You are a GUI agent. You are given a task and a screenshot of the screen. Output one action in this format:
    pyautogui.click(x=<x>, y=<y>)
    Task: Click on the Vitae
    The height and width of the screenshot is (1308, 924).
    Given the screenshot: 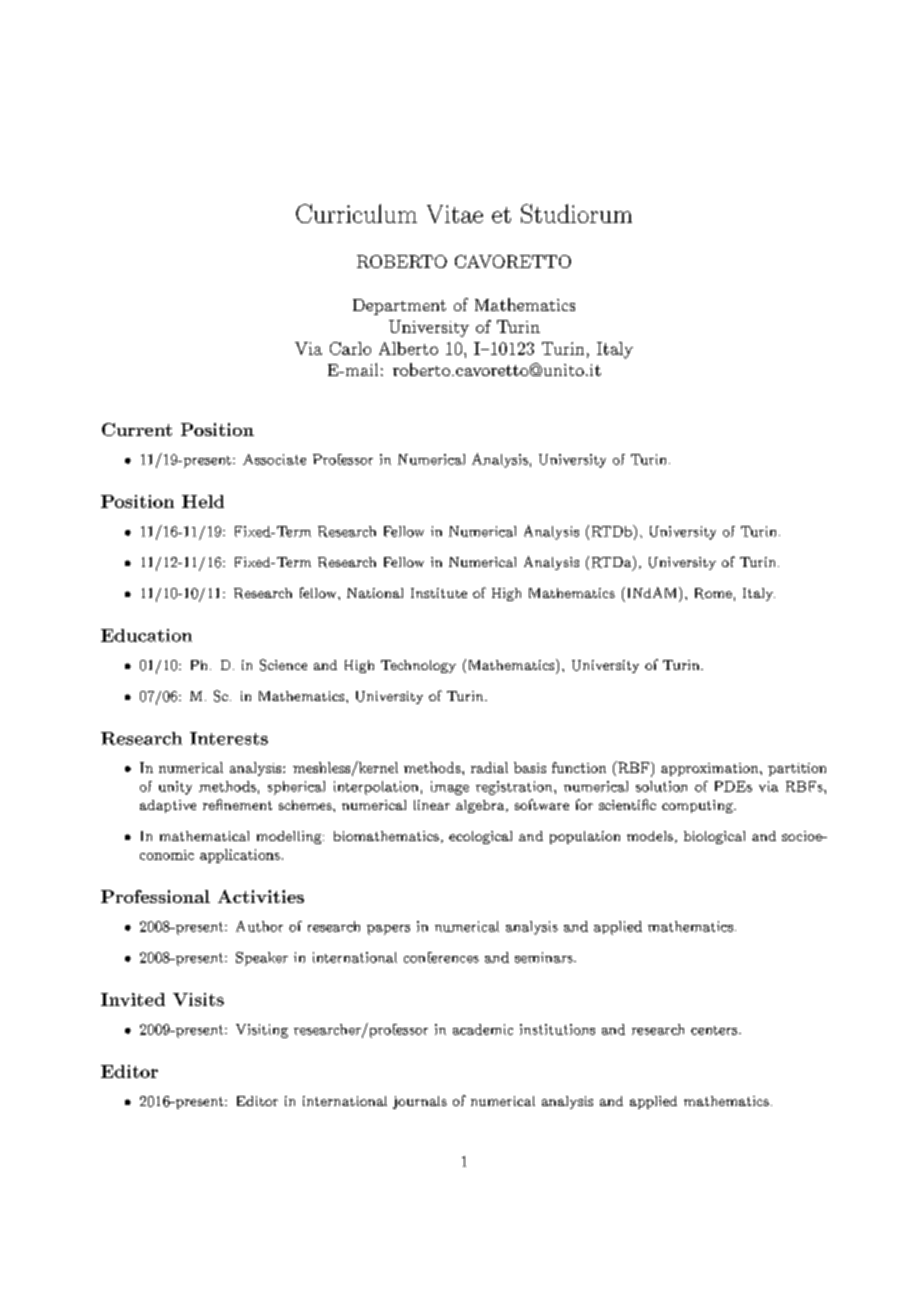 What is the action you would take?
    pyautogui.click(x=455, y=214)
